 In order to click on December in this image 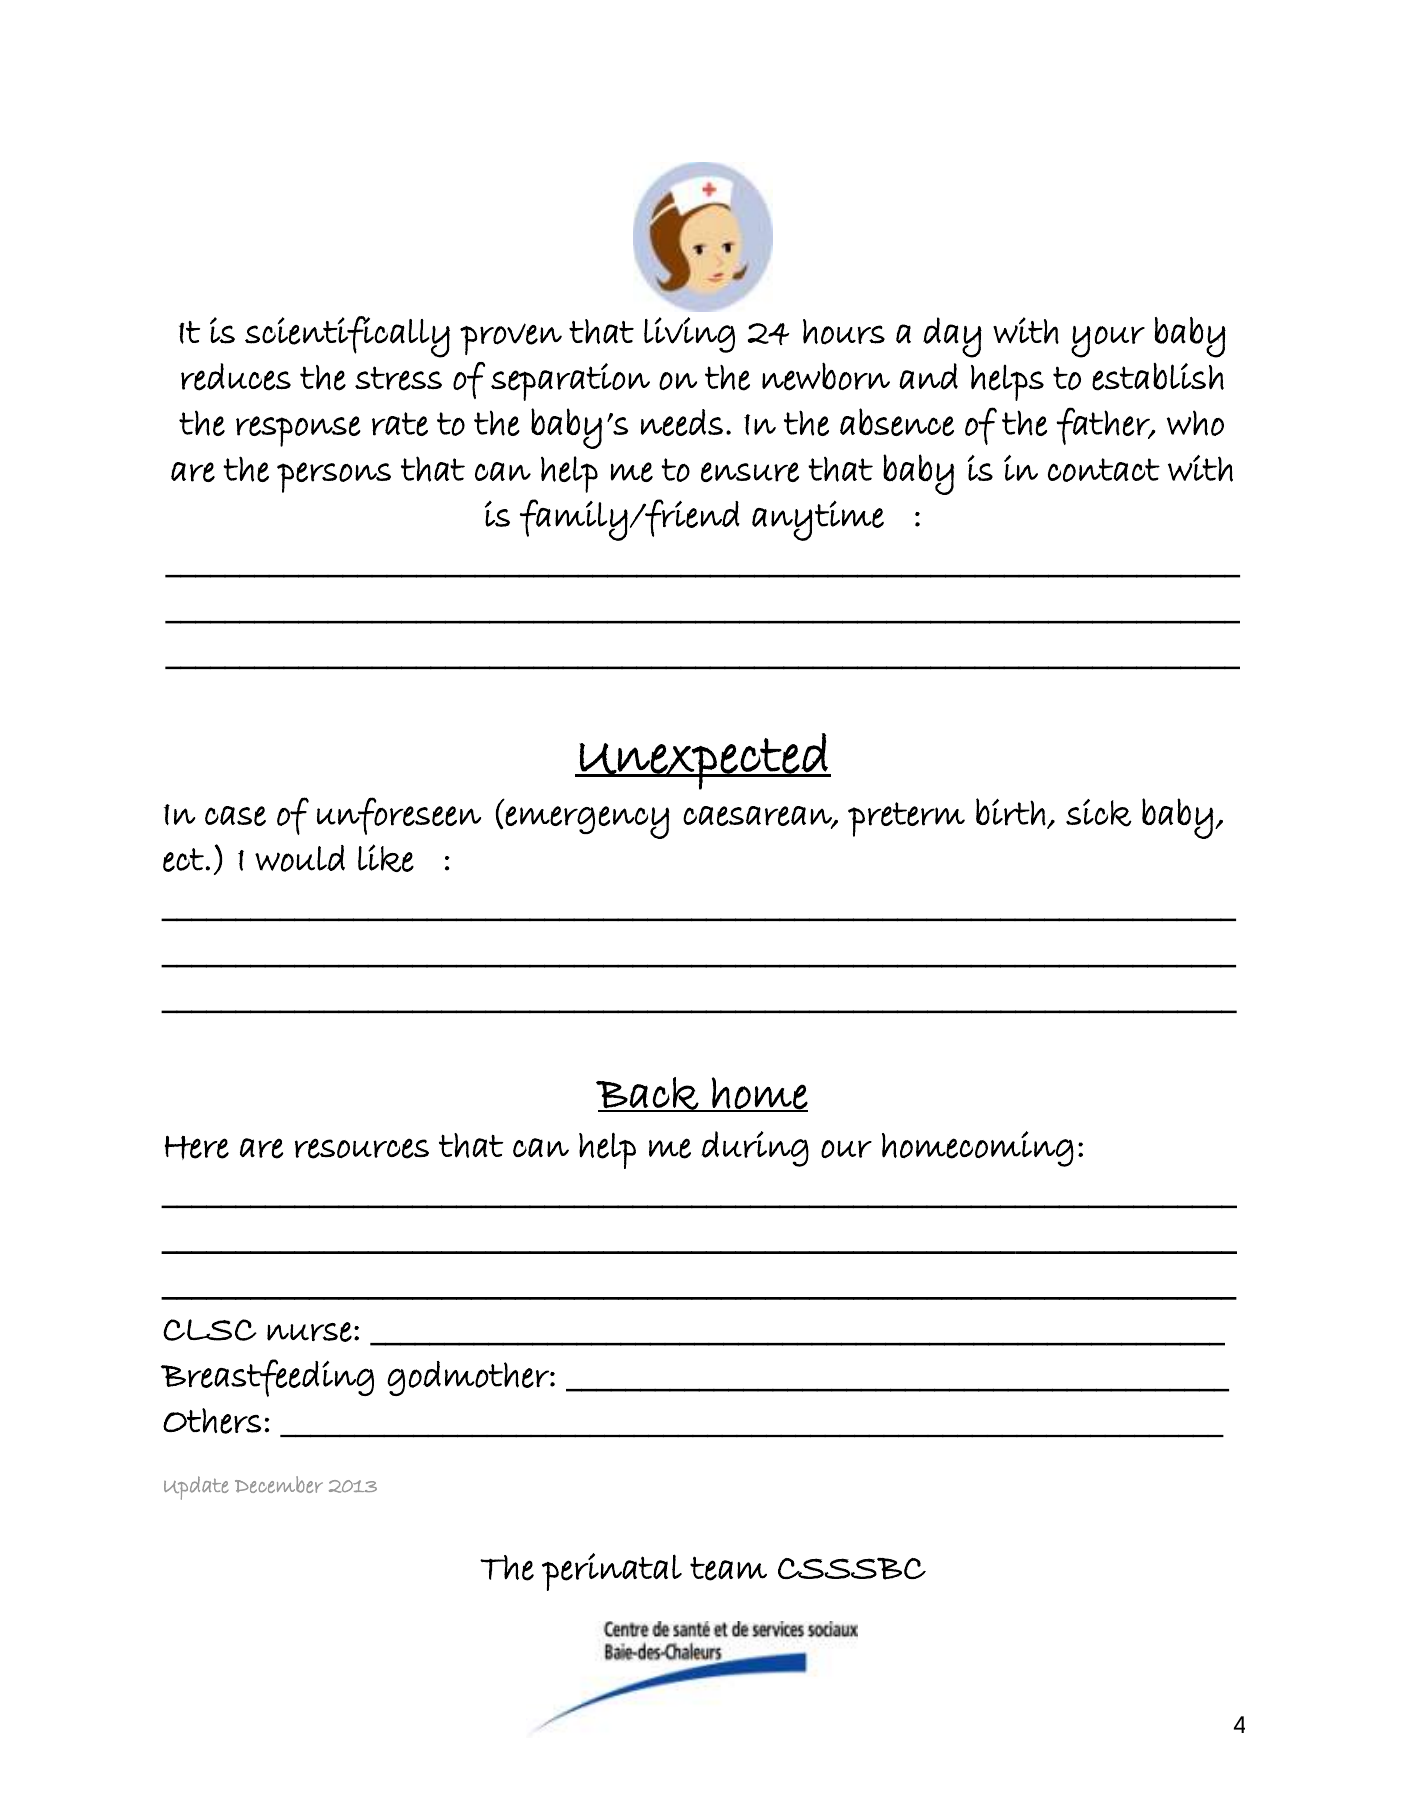, I will do `click(279, 1484)`.
